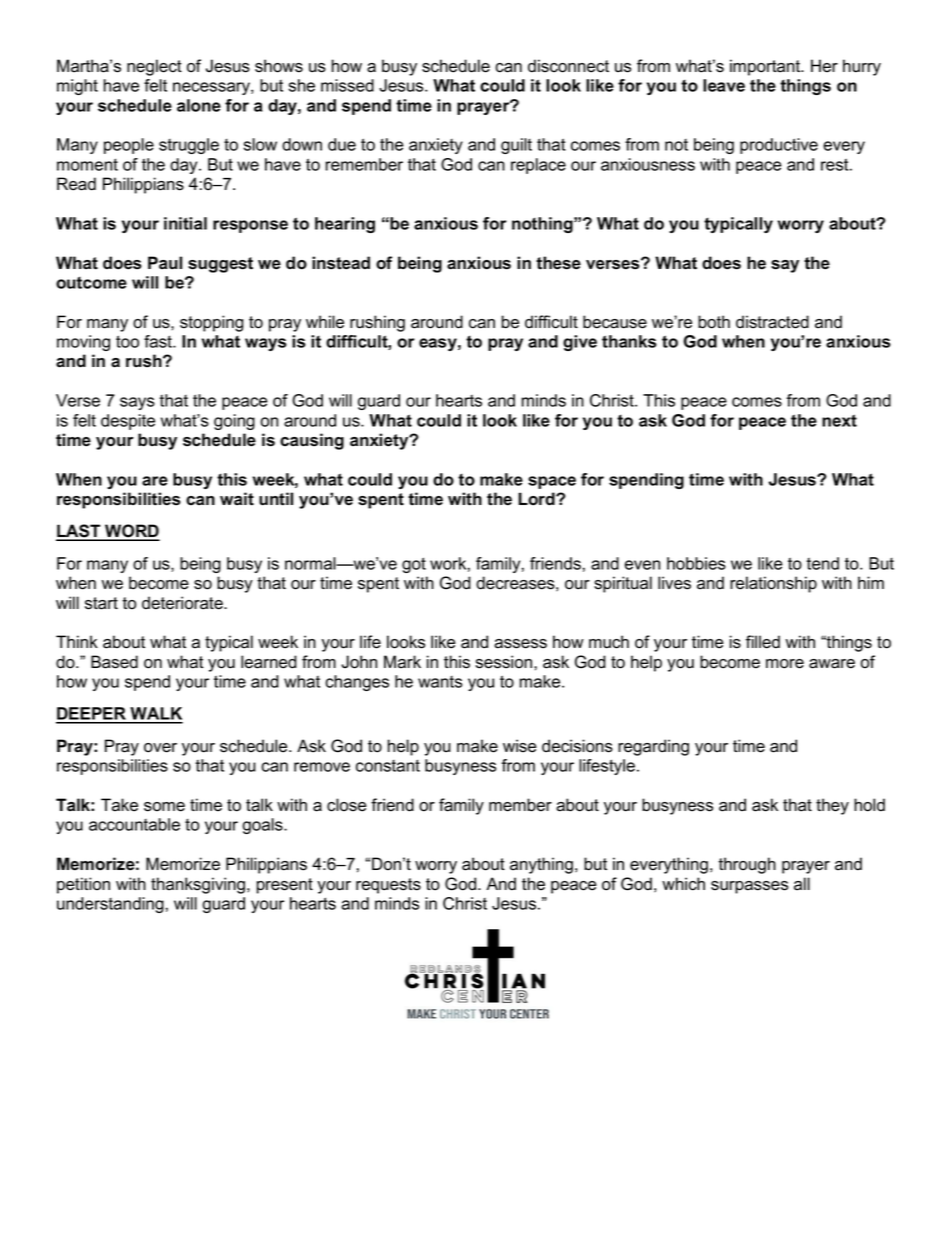 This screenshot has width=952, height=1233. I want to click on important, so click(766, 67).
